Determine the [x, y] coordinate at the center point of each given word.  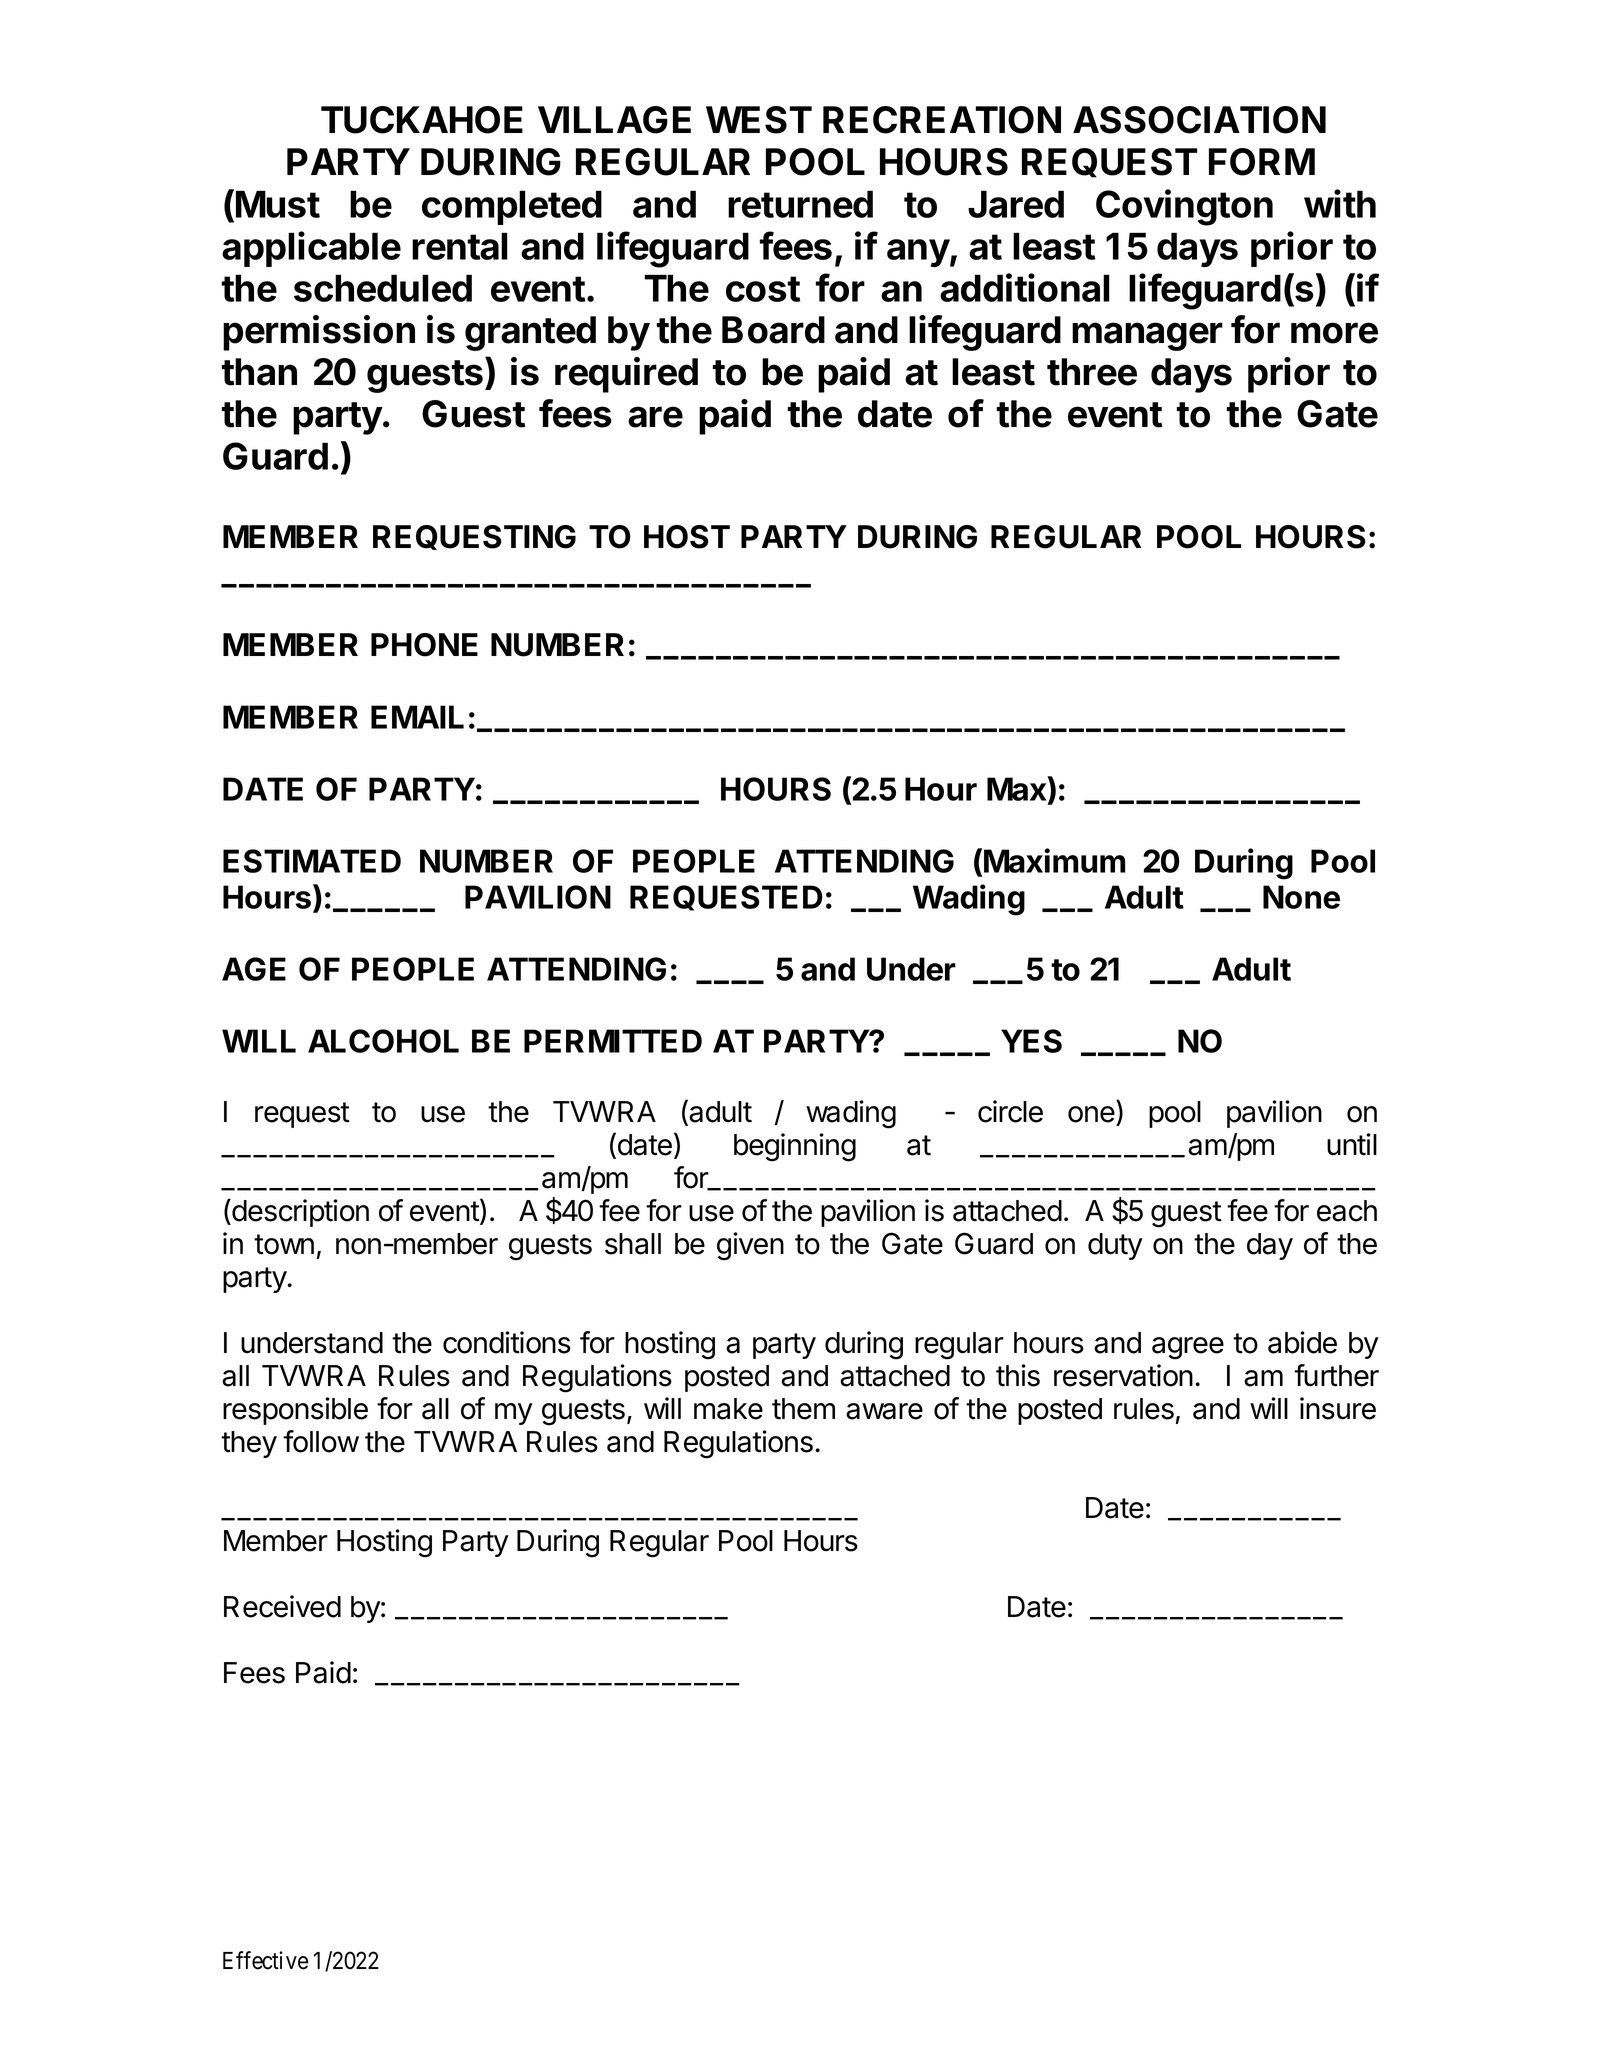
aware [884, 1411]
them [803, 1409]
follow [321, 1441]
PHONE [424, 645]
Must [278, 204]
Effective [265, 1960]
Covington [1184, 207]
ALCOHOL [383, 1041]
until [1352, 1144]
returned [800, 204]
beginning [795, 1147]
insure [1338, 1408]
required [626, 375]
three [1092, 372]
